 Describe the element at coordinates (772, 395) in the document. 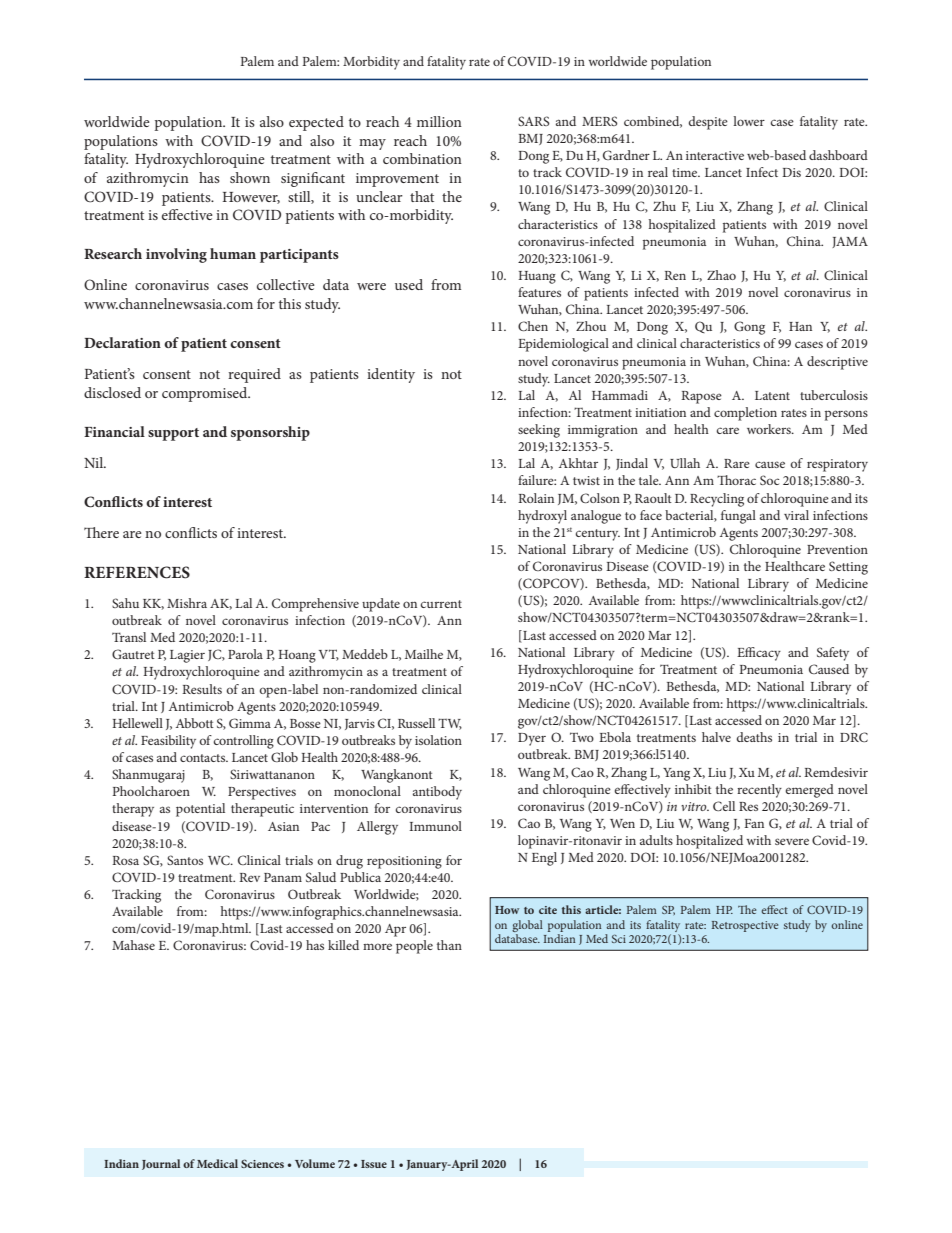

I see `Latent` at that location.
